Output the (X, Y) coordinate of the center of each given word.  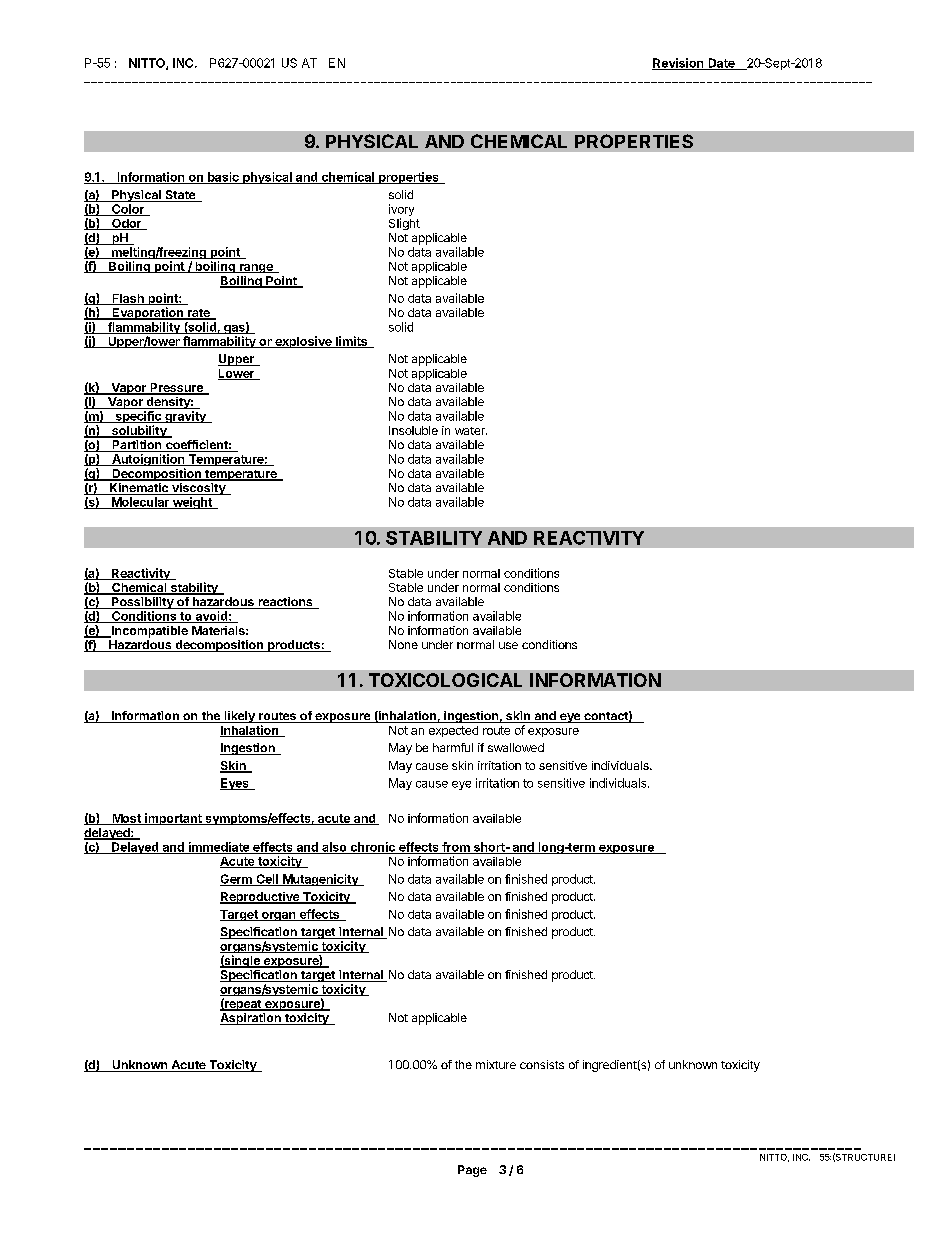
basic (223, 178)
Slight (404, 224)
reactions (285, 603)
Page (472, 1171)
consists (542, 1064)
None (403, 644)
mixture (496, 1064)
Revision (679, 64)
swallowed (516, 747)
